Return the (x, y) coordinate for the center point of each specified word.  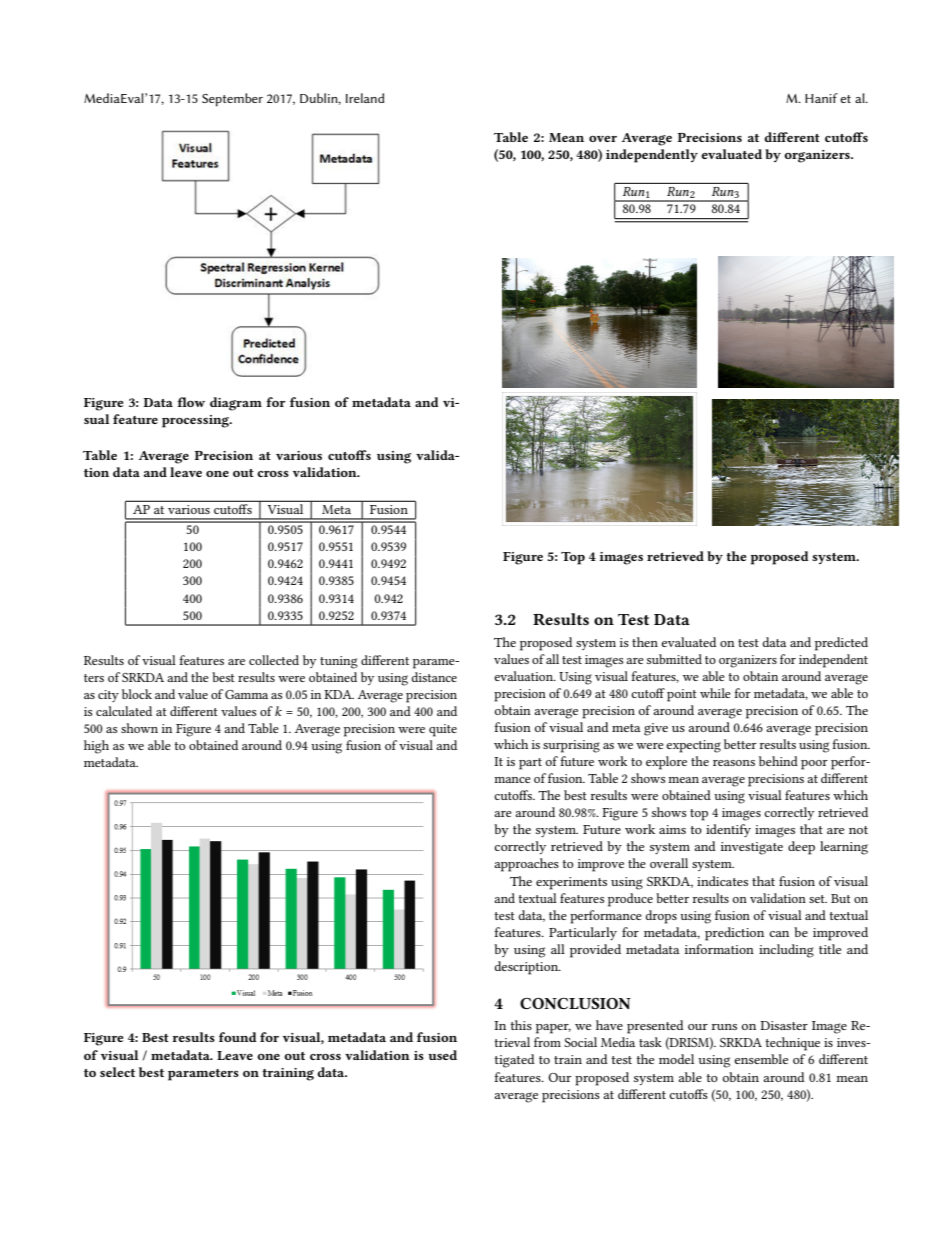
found (238, 1037)
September (232, 100)
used (442, 1055)
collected (274, 660)
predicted (841, 644)
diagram (236, 404)
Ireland (365, 98)
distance (434, 677)
